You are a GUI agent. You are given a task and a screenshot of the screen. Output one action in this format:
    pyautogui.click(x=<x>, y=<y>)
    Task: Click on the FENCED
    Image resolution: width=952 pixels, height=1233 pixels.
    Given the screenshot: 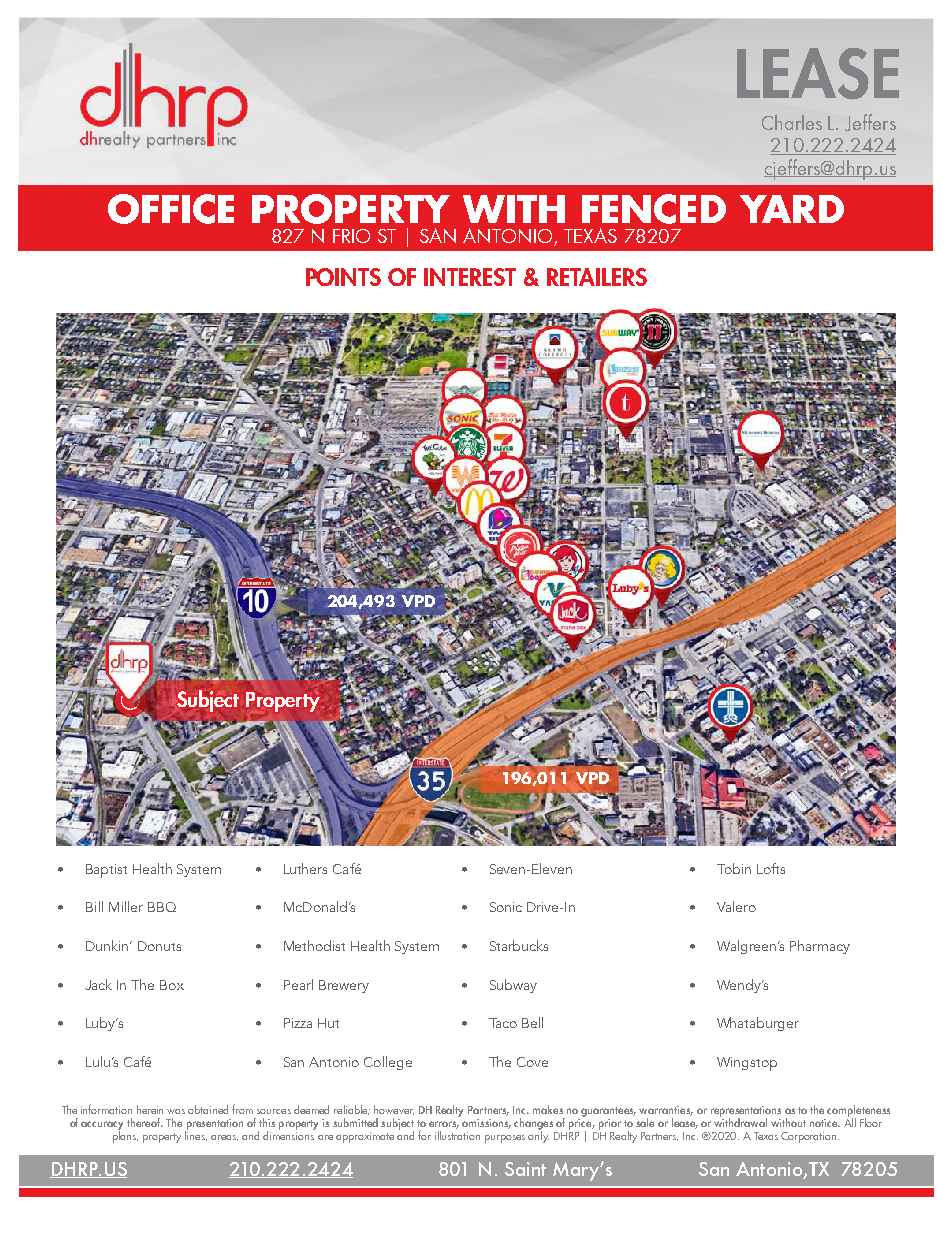 What is the action you would take?
    pyautogui.click(x=654, y=209)
